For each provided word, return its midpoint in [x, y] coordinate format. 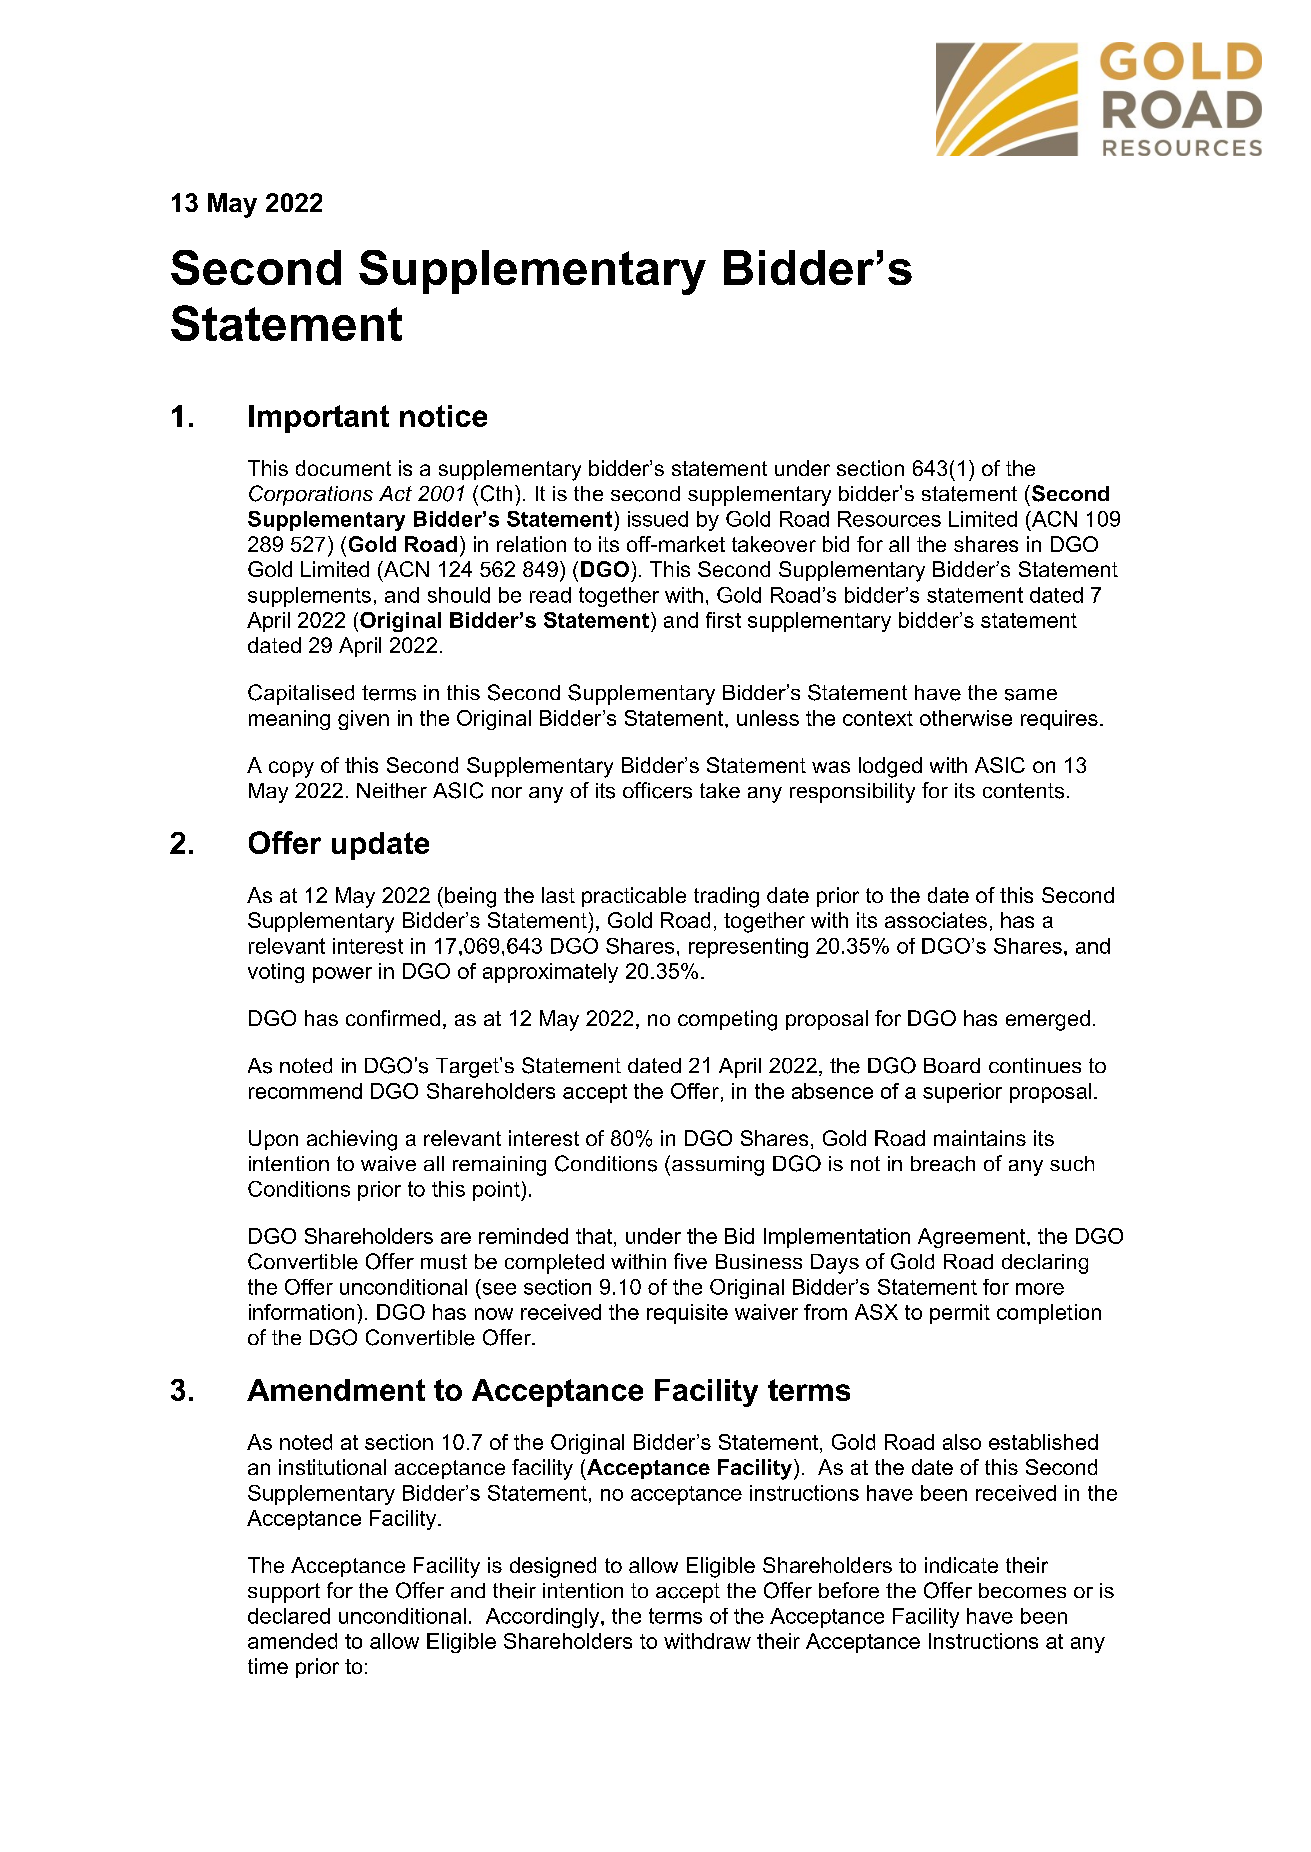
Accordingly [544, 1618]
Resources [889, 519]
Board [952, 1065]
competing [727, 1020]
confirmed [393, 1018]
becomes [1022, 1590]
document [343, 468]
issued [658, 519]
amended [292, 1641]
